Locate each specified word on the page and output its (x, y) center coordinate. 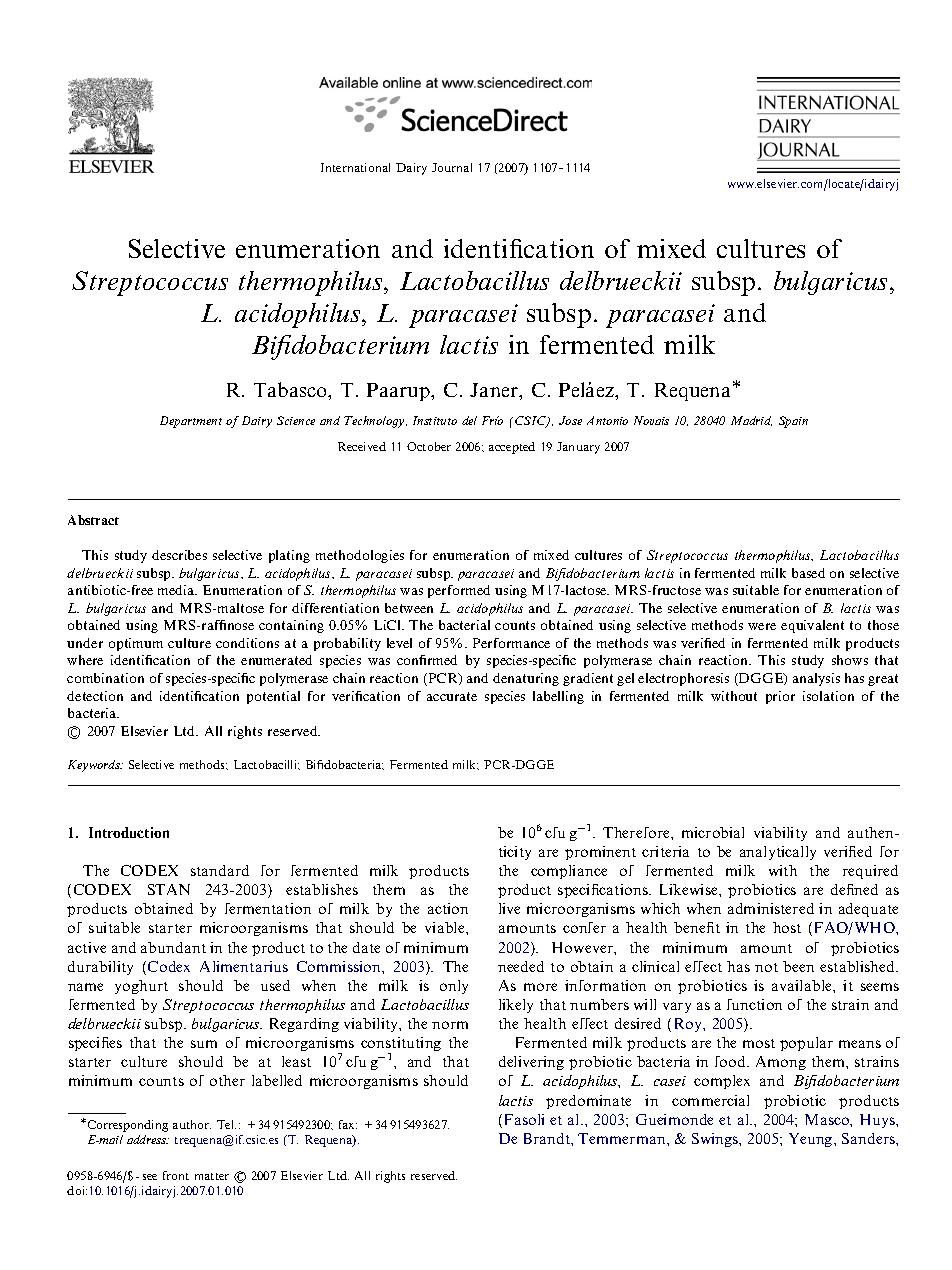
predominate (588, 1102)
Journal (452, 167)
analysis (816, 679)
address (148, 1139)
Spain (793, 422)
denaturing (526, 679)
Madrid (751, 421)
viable (446, 927)
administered (771, 908)
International (355, 167)
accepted (512, 448)
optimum (136, 644)
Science (296, 420)
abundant (173, 947)
